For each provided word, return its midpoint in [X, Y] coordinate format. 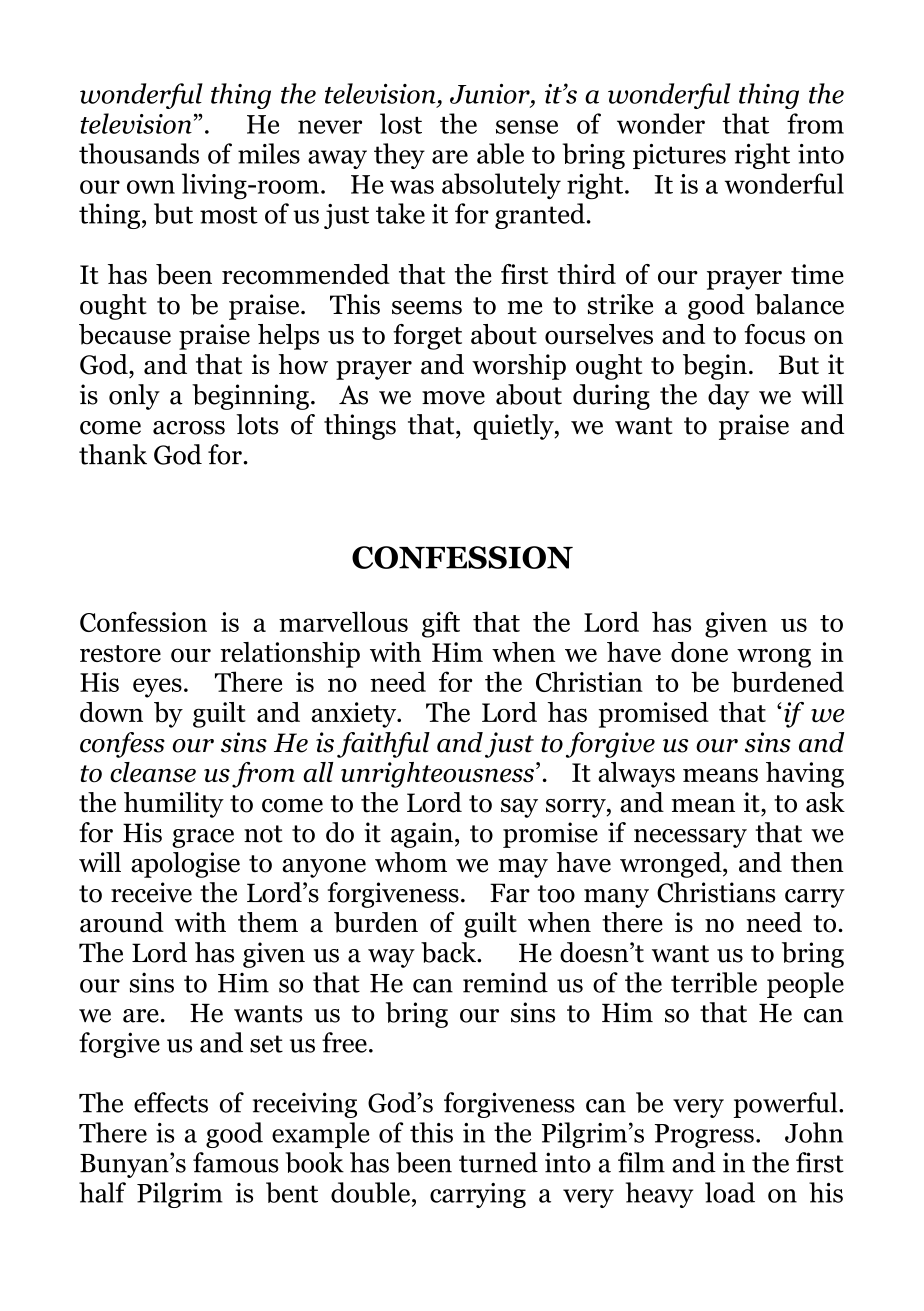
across [189, 428]
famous [236, 1162]
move [453, 398]
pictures [679, 156]
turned [498, 1162]
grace [203, 838]
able [500, 153]
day [729, 397]
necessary [690, 838]
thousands [139, 153]
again [422, 835]
